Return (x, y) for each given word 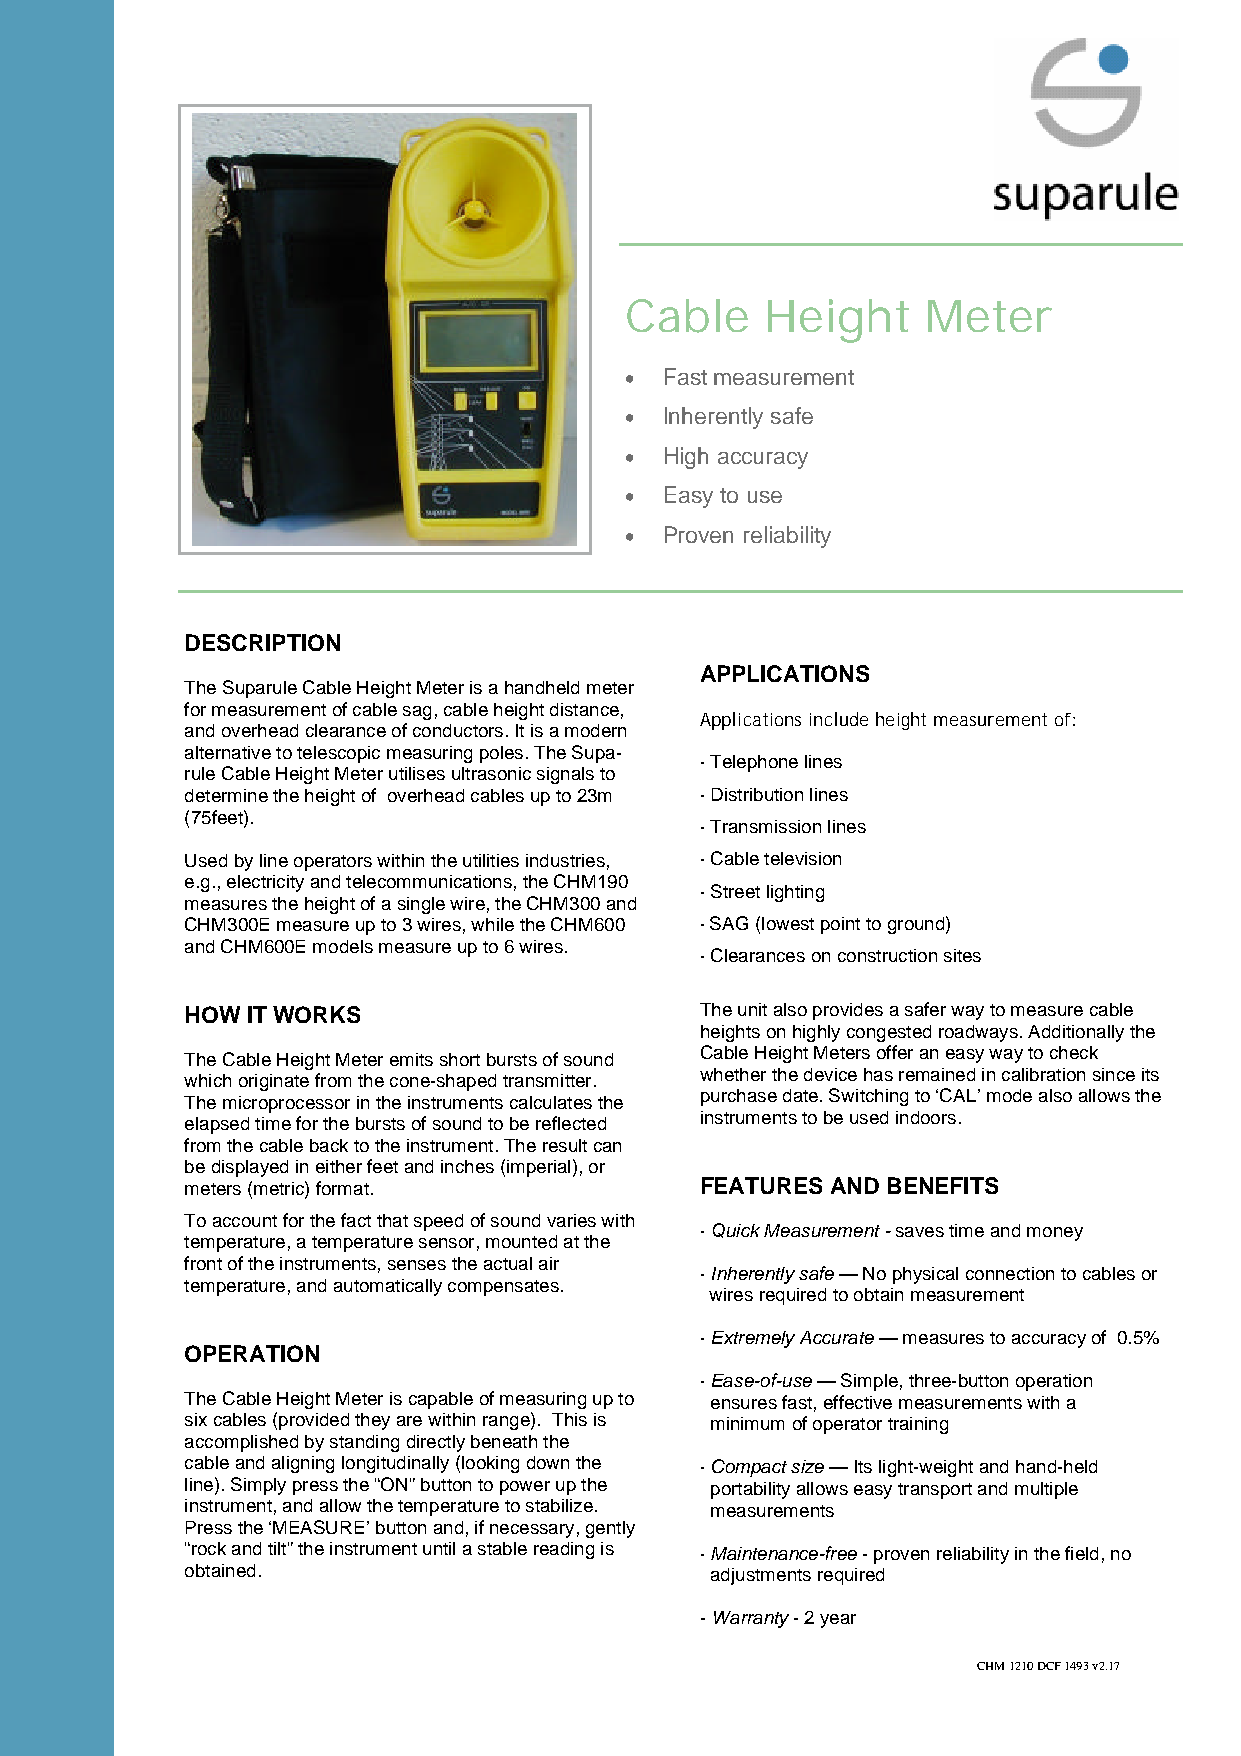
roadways (978, 1033)
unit (752, 1009)
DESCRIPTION (263, 642)
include (839, 719)
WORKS (316, 1014)
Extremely (753, 1339)
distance (584, 709)
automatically (388, 1287)
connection (1010, 1273)
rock (209, 1548)
